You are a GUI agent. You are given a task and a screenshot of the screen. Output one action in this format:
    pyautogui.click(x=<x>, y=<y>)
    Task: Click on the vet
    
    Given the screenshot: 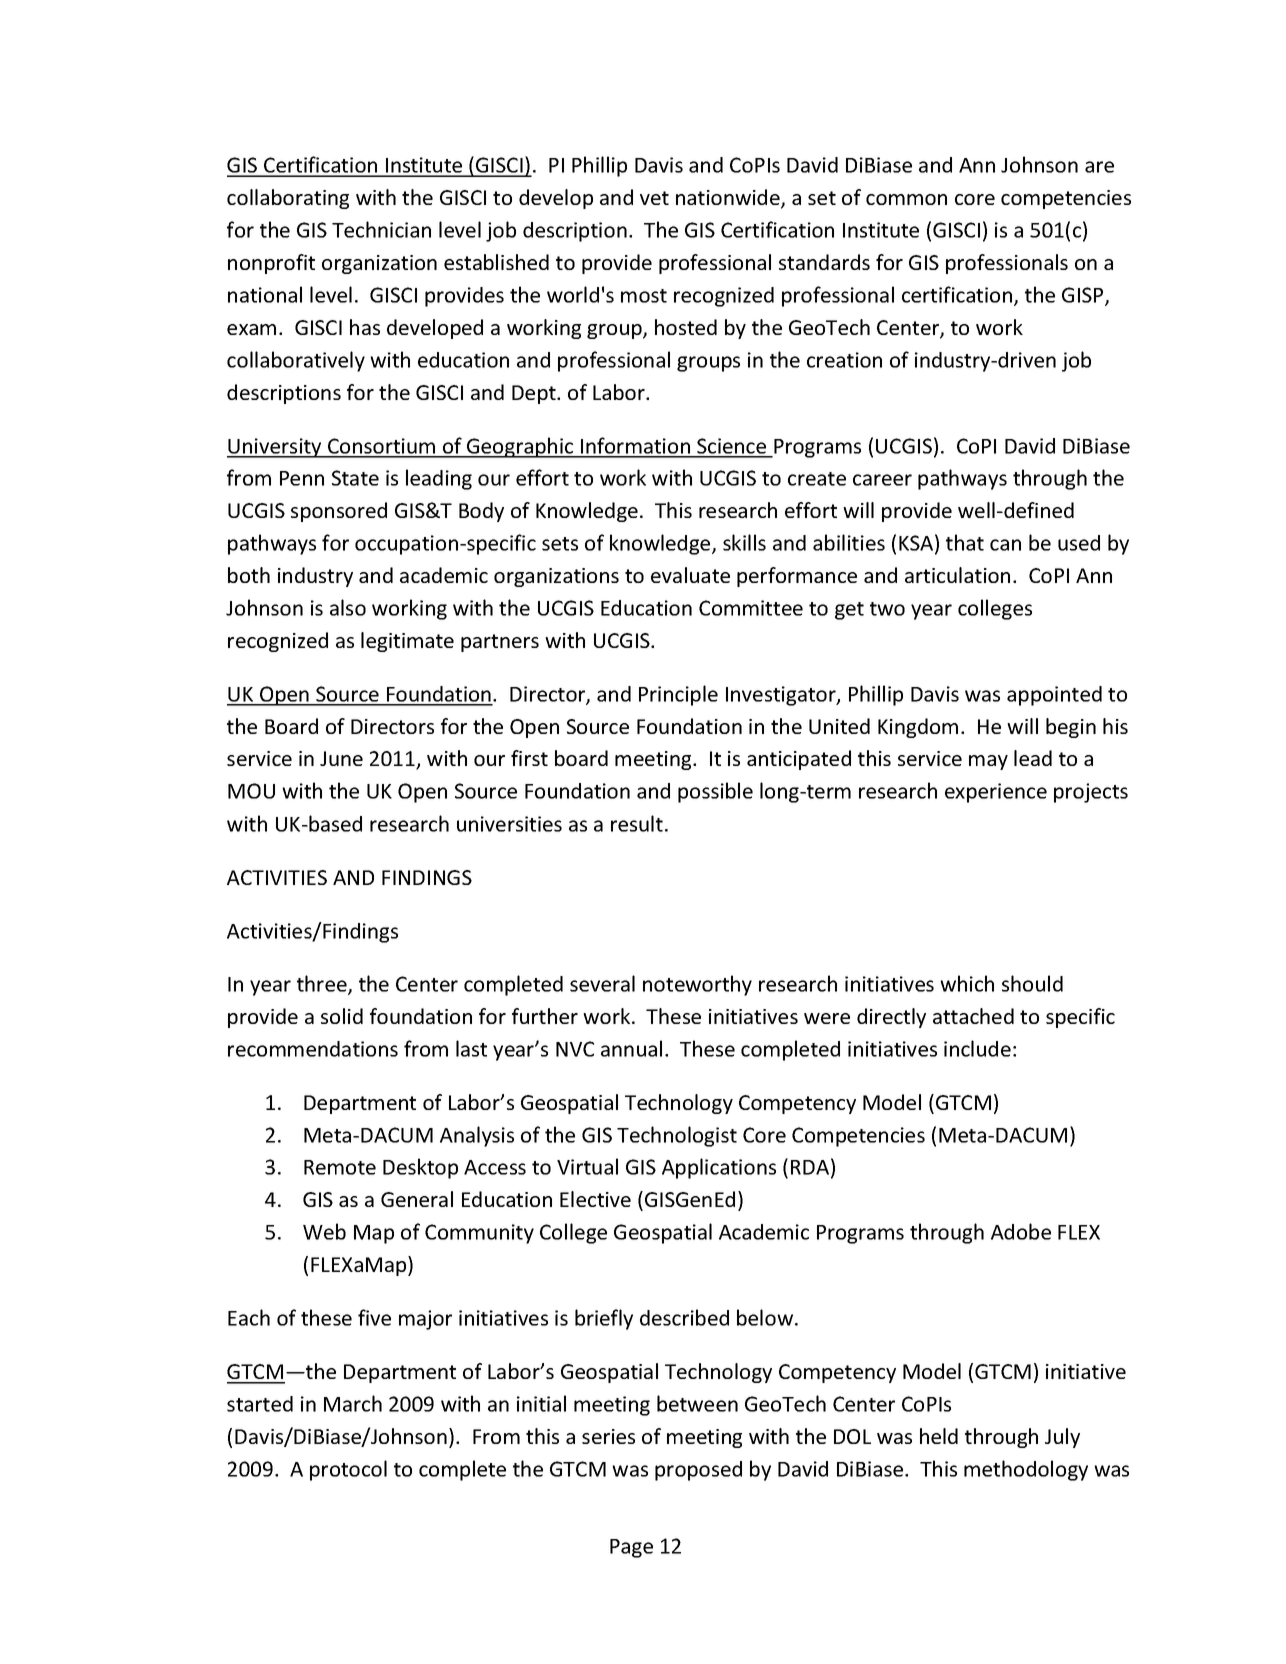 What is the action you would take?
    pyautogui.click(x=654, y=198)
